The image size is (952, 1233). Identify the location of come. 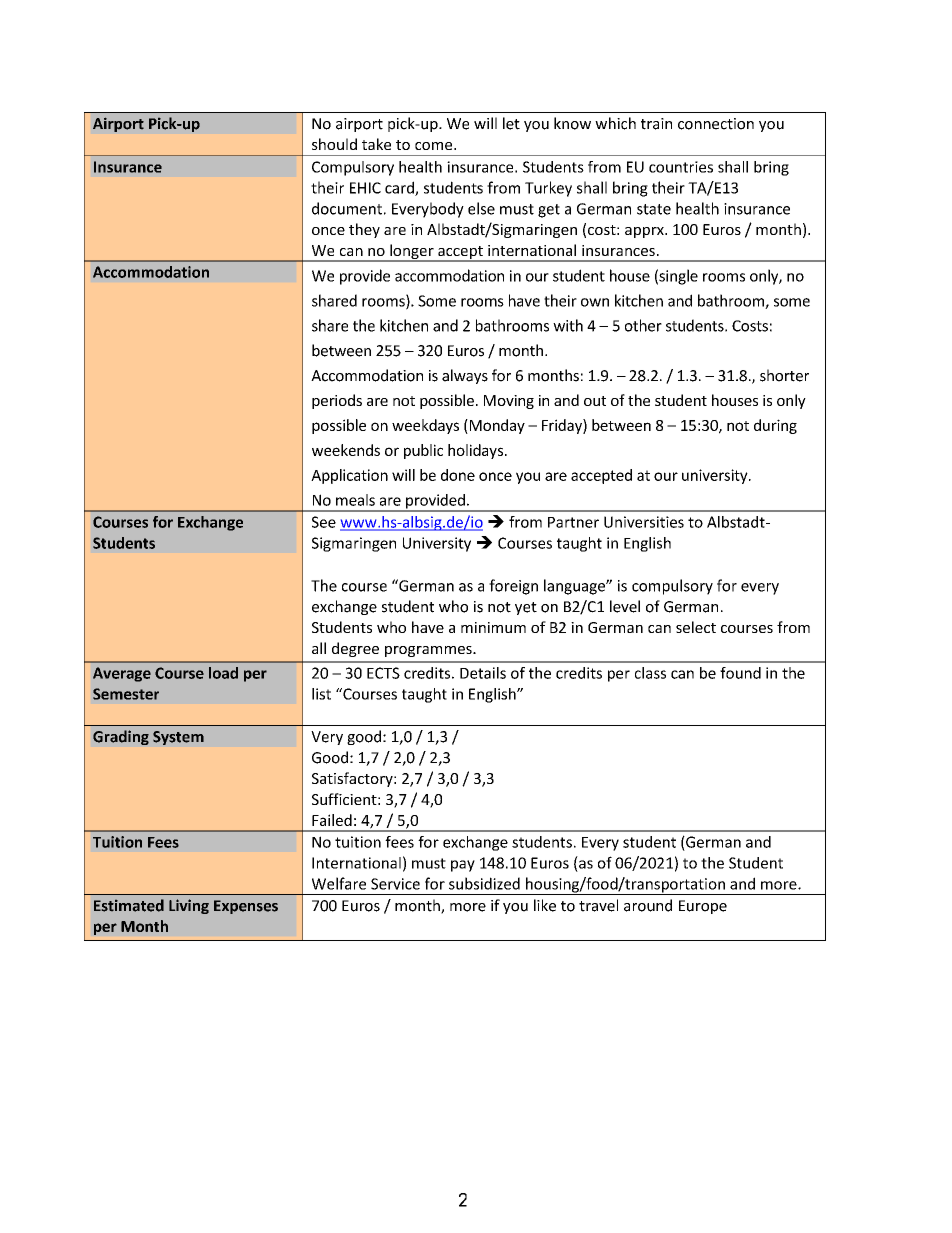
(435, 146).
